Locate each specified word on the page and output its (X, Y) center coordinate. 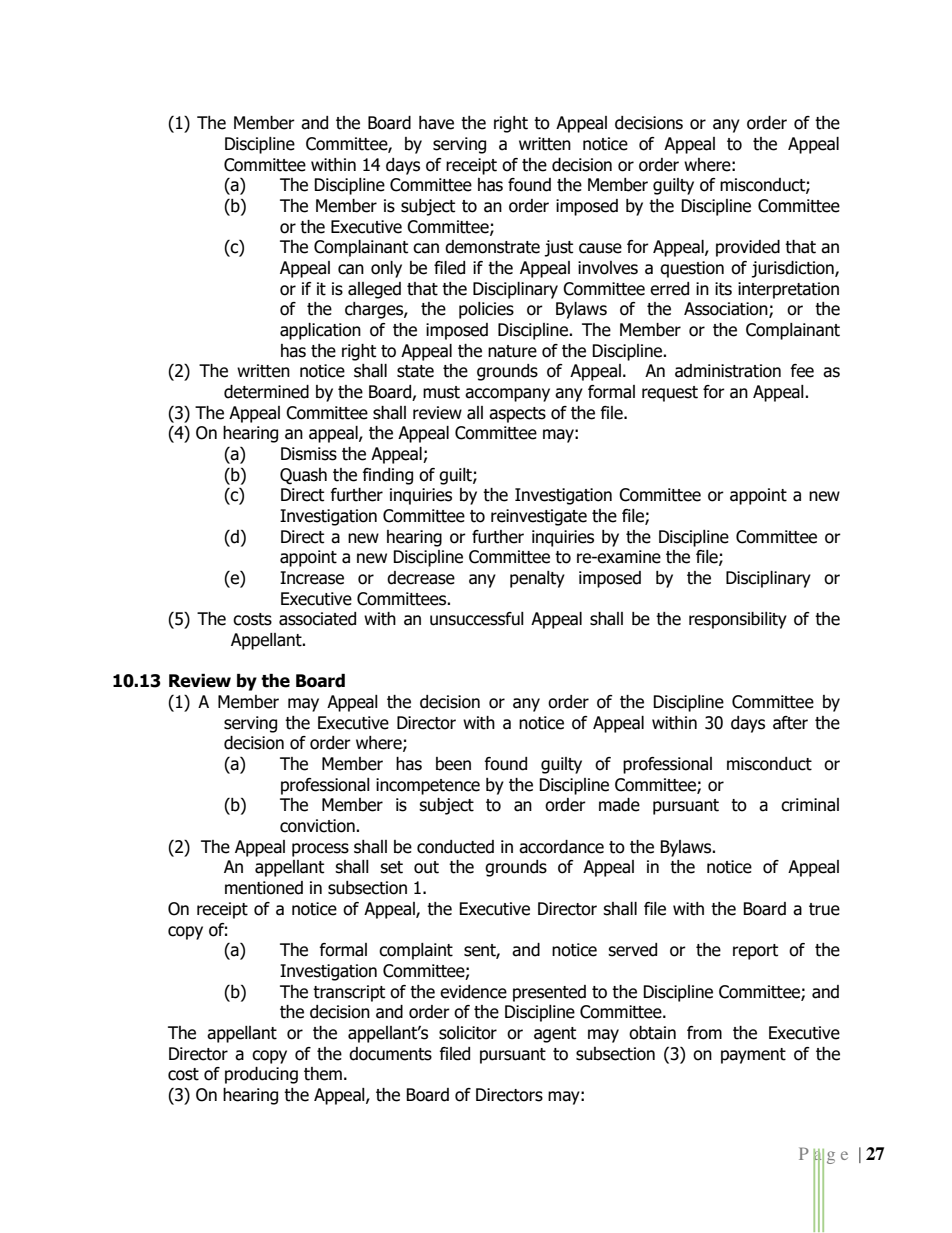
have (436, 123)
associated (317, 619)
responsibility (738, 620)
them (323, 1074)
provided (748, 248)
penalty (537, 579)
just (558, 248)
